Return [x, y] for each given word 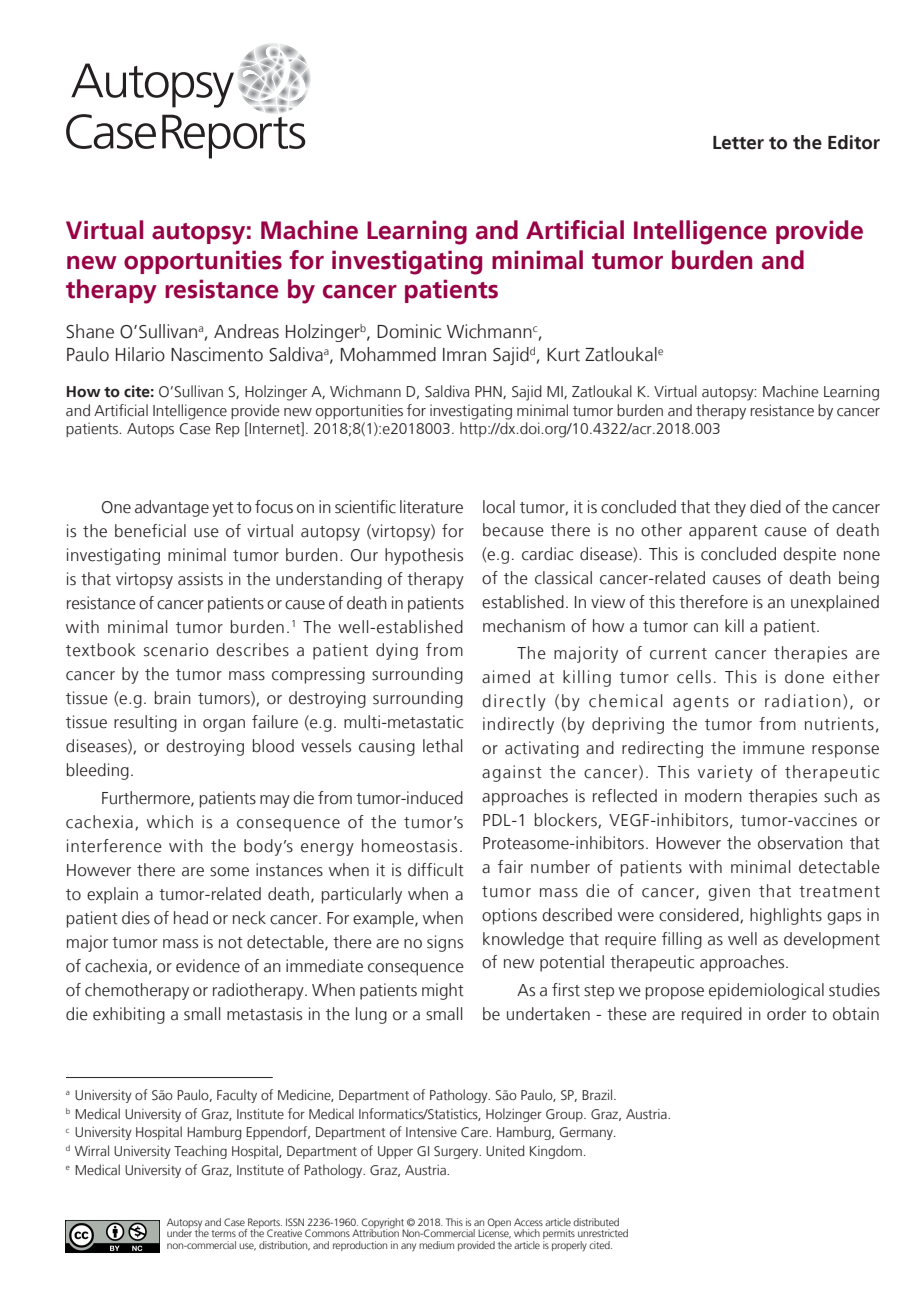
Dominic [409, 331]
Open [499, 1223]
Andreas [246, 331]
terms [223, 1233]
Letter [738, 143]
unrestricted [603, 1233]
